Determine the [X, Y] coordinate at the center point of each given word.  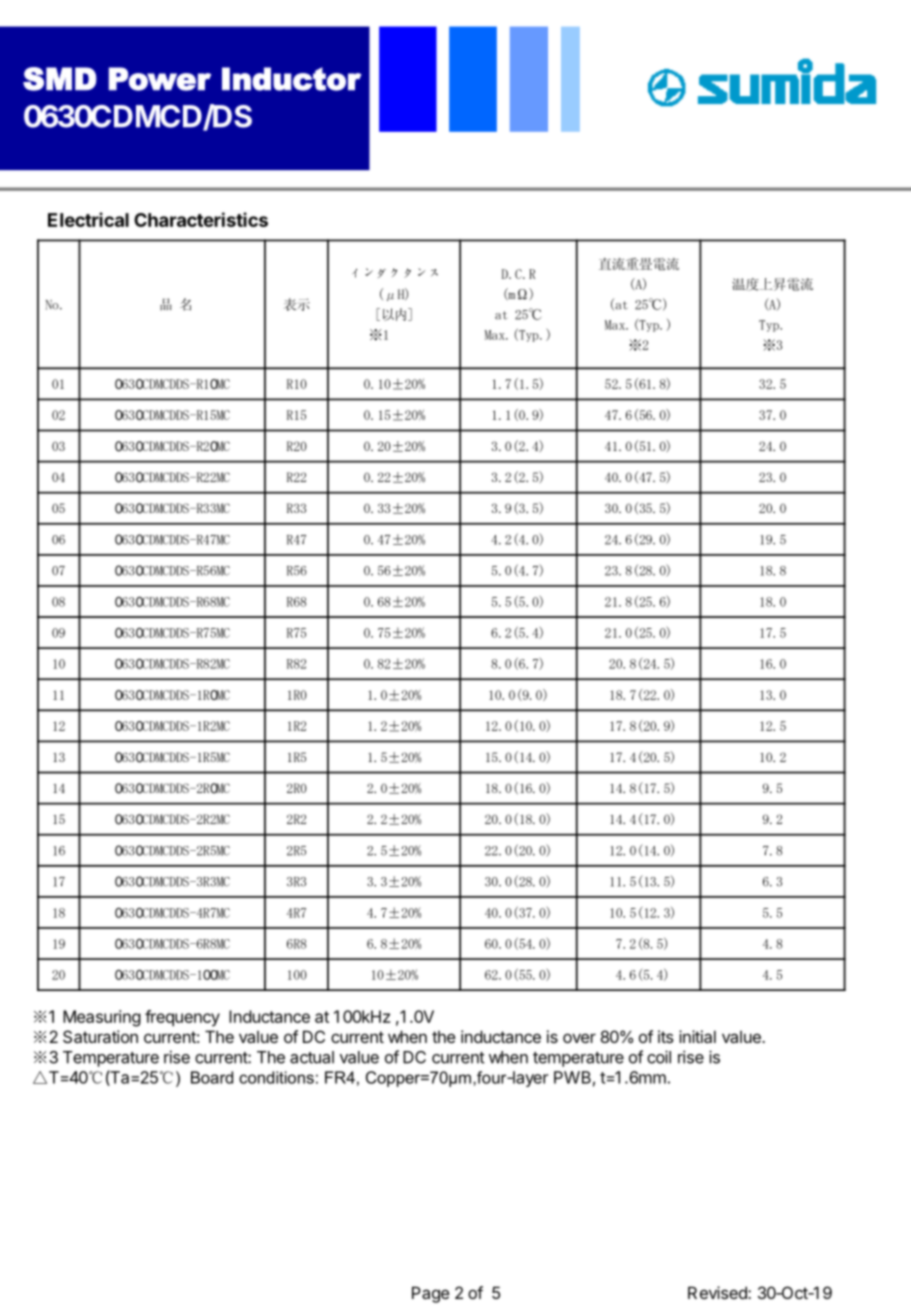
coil [659, 1057]
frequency [182, 1018]
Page [431, 1294]
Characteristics [201, 219]
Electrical [88, 219]
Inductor [292, 79]
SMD [60, 79]
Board [212, 1077]
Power [160, 79]
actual [312, 1057]
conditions [276, 1077]
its [666, 1036]
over [579, 1038]
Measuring [102, 1018]
